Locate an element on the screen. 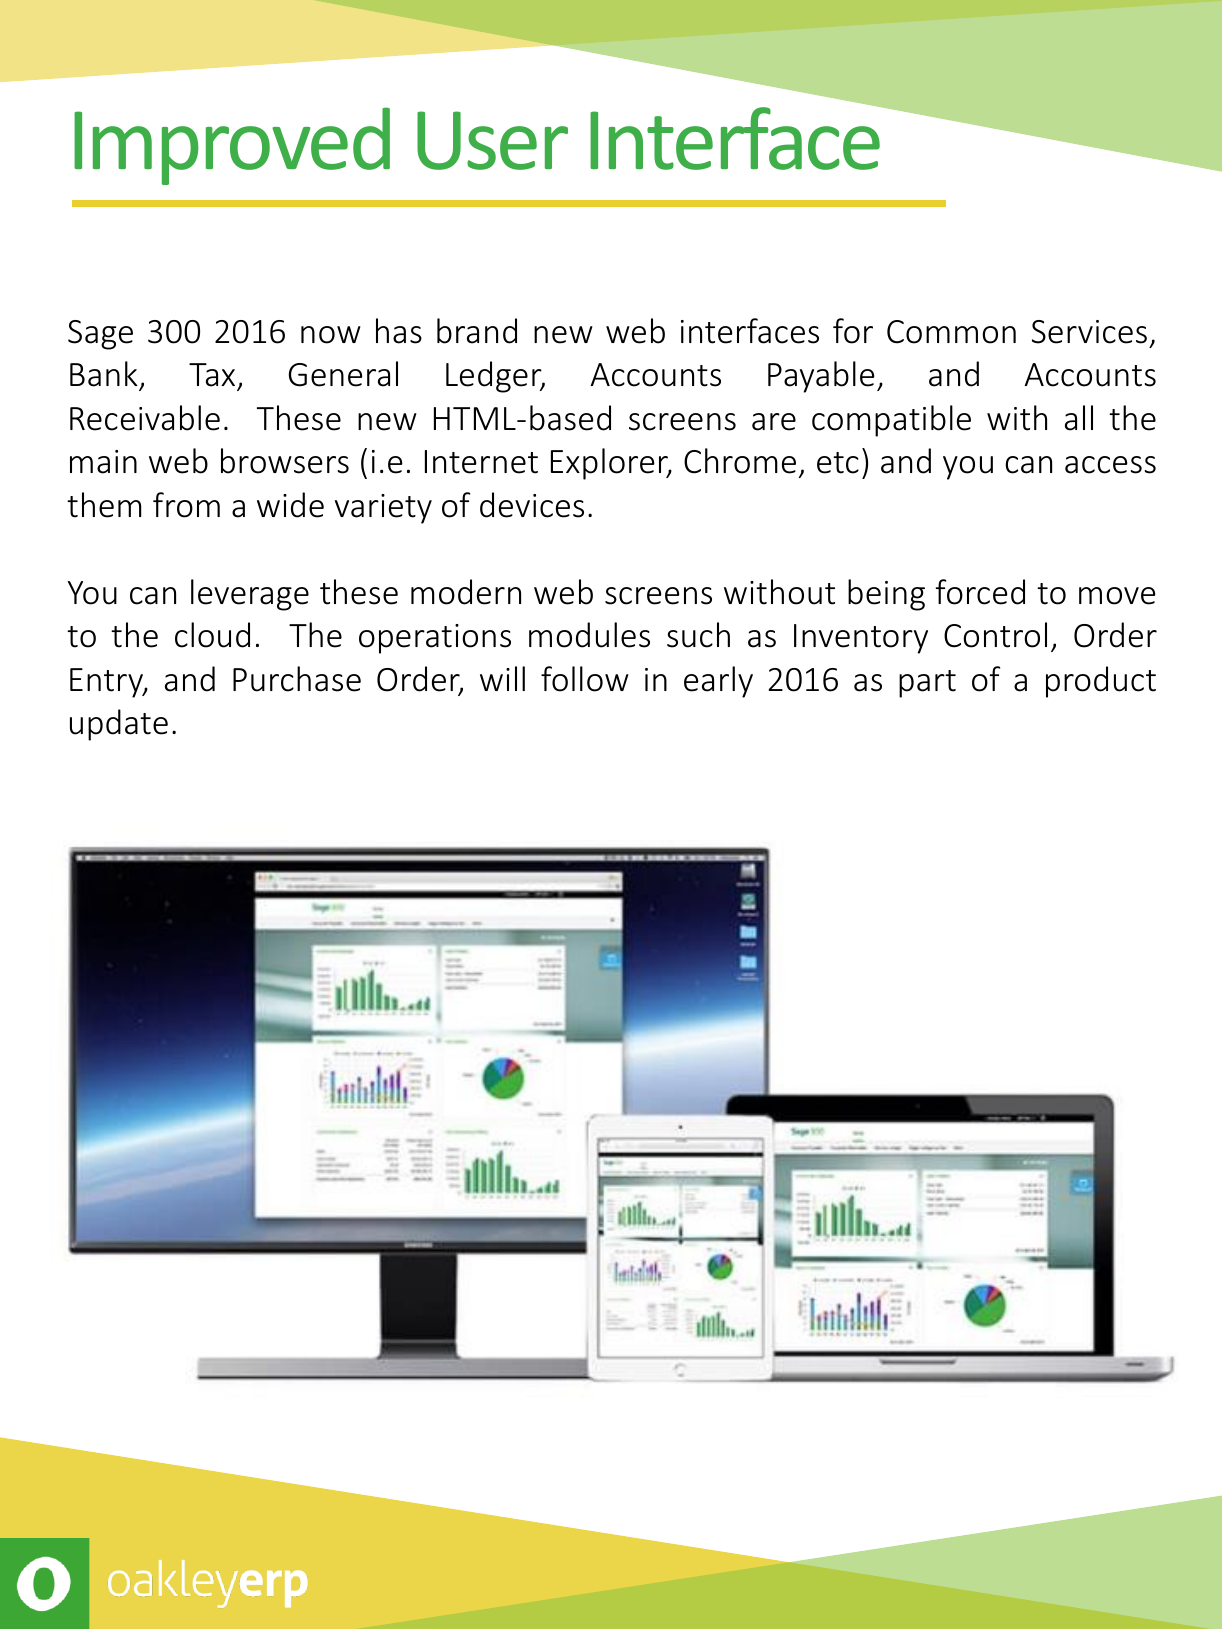 The width and height of the screenshot is (1222, 1629). brand is located at coordinates (477, 331).
